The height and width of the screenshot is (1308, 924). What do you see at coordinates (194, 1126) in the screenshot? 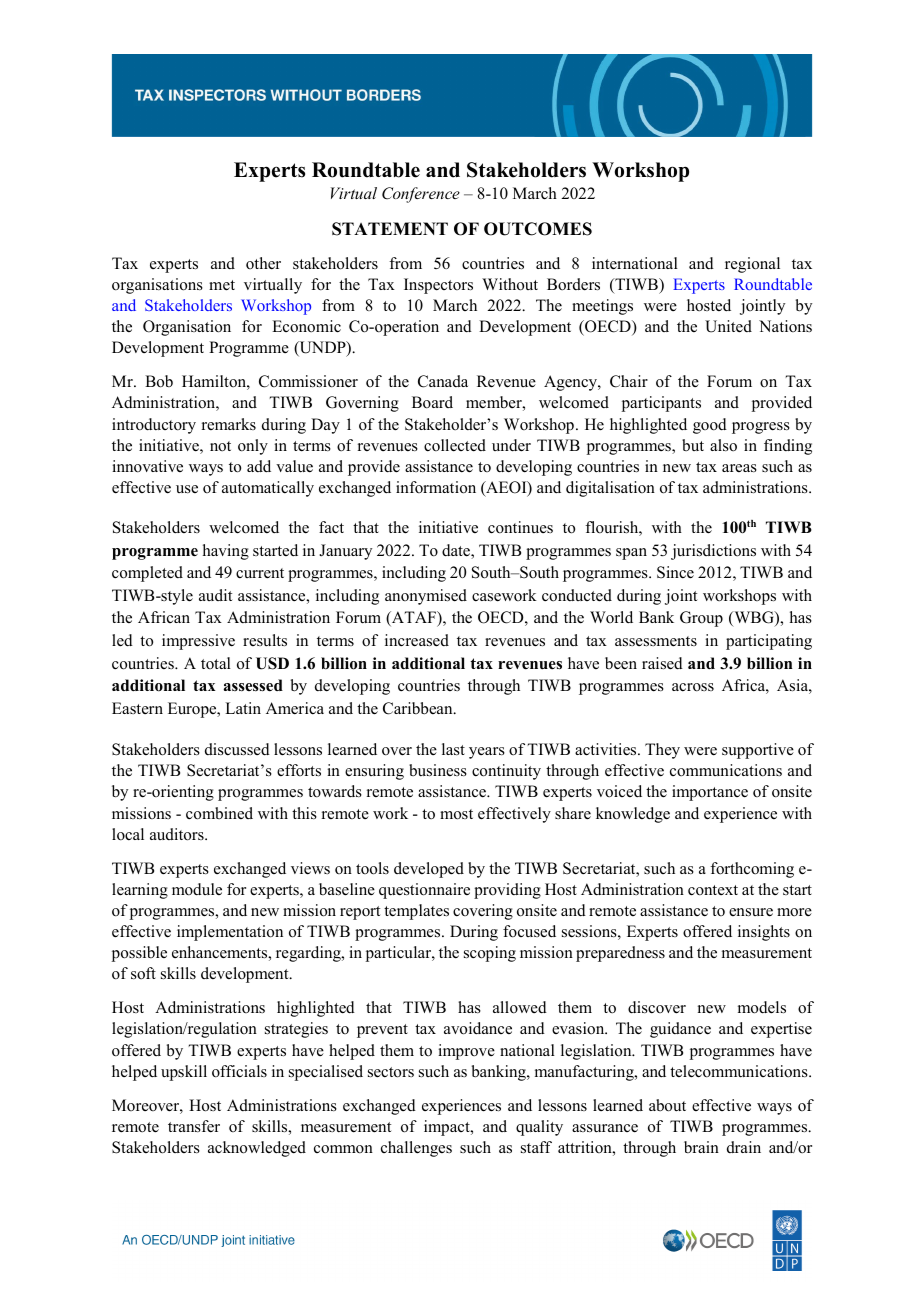
I see `transfer` at bounding box center [194, 1126].
